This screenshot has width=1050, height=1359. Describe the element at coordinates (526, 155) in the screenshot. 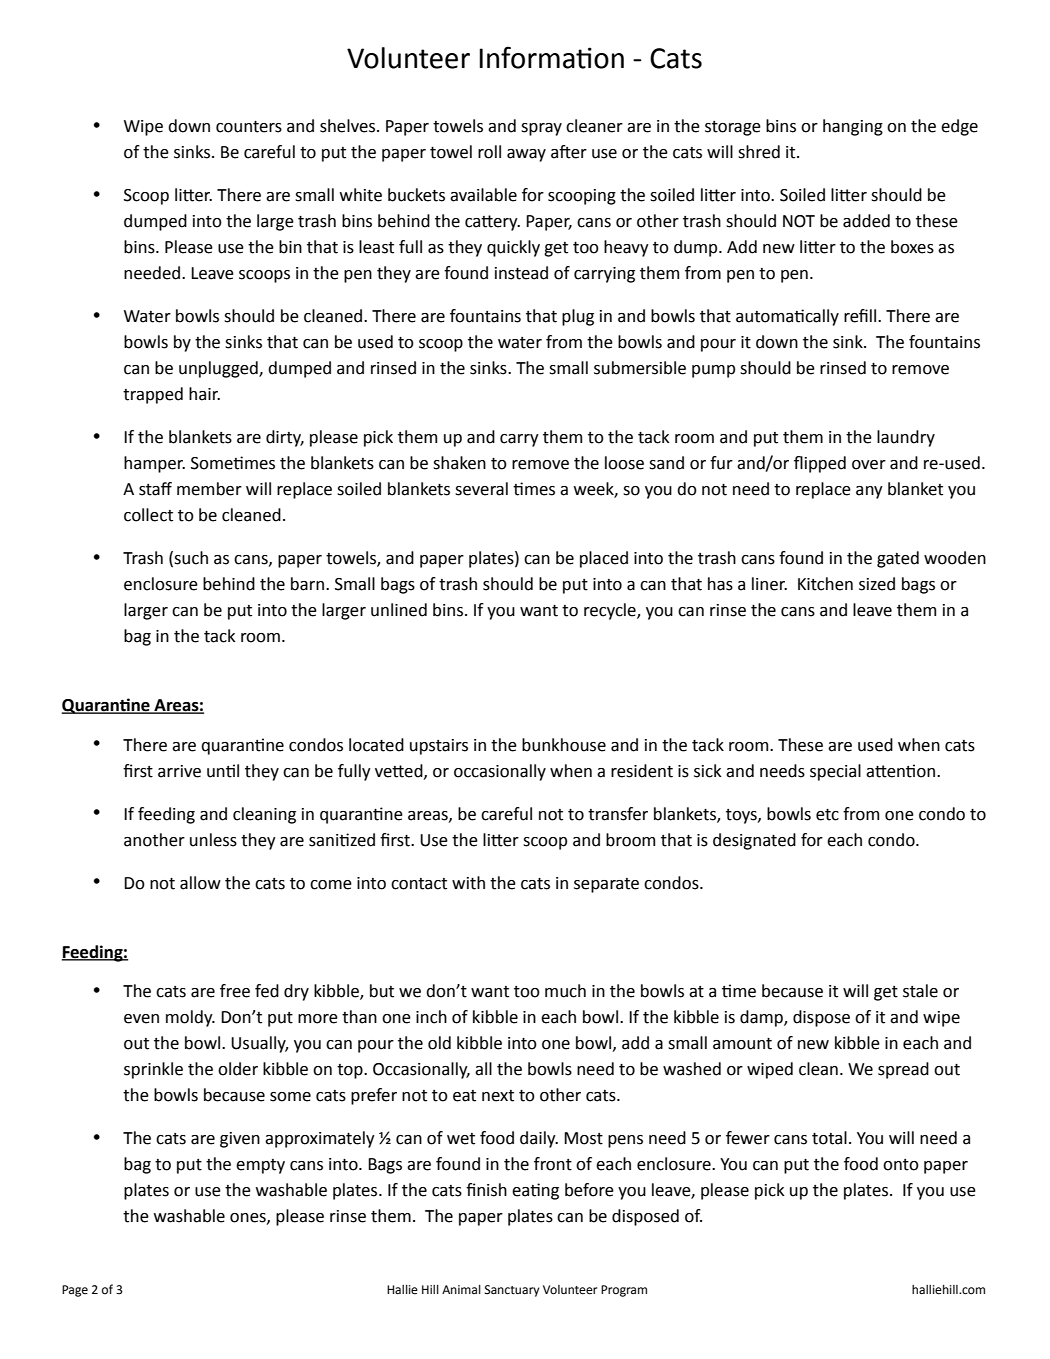

I see `away` at that location.
